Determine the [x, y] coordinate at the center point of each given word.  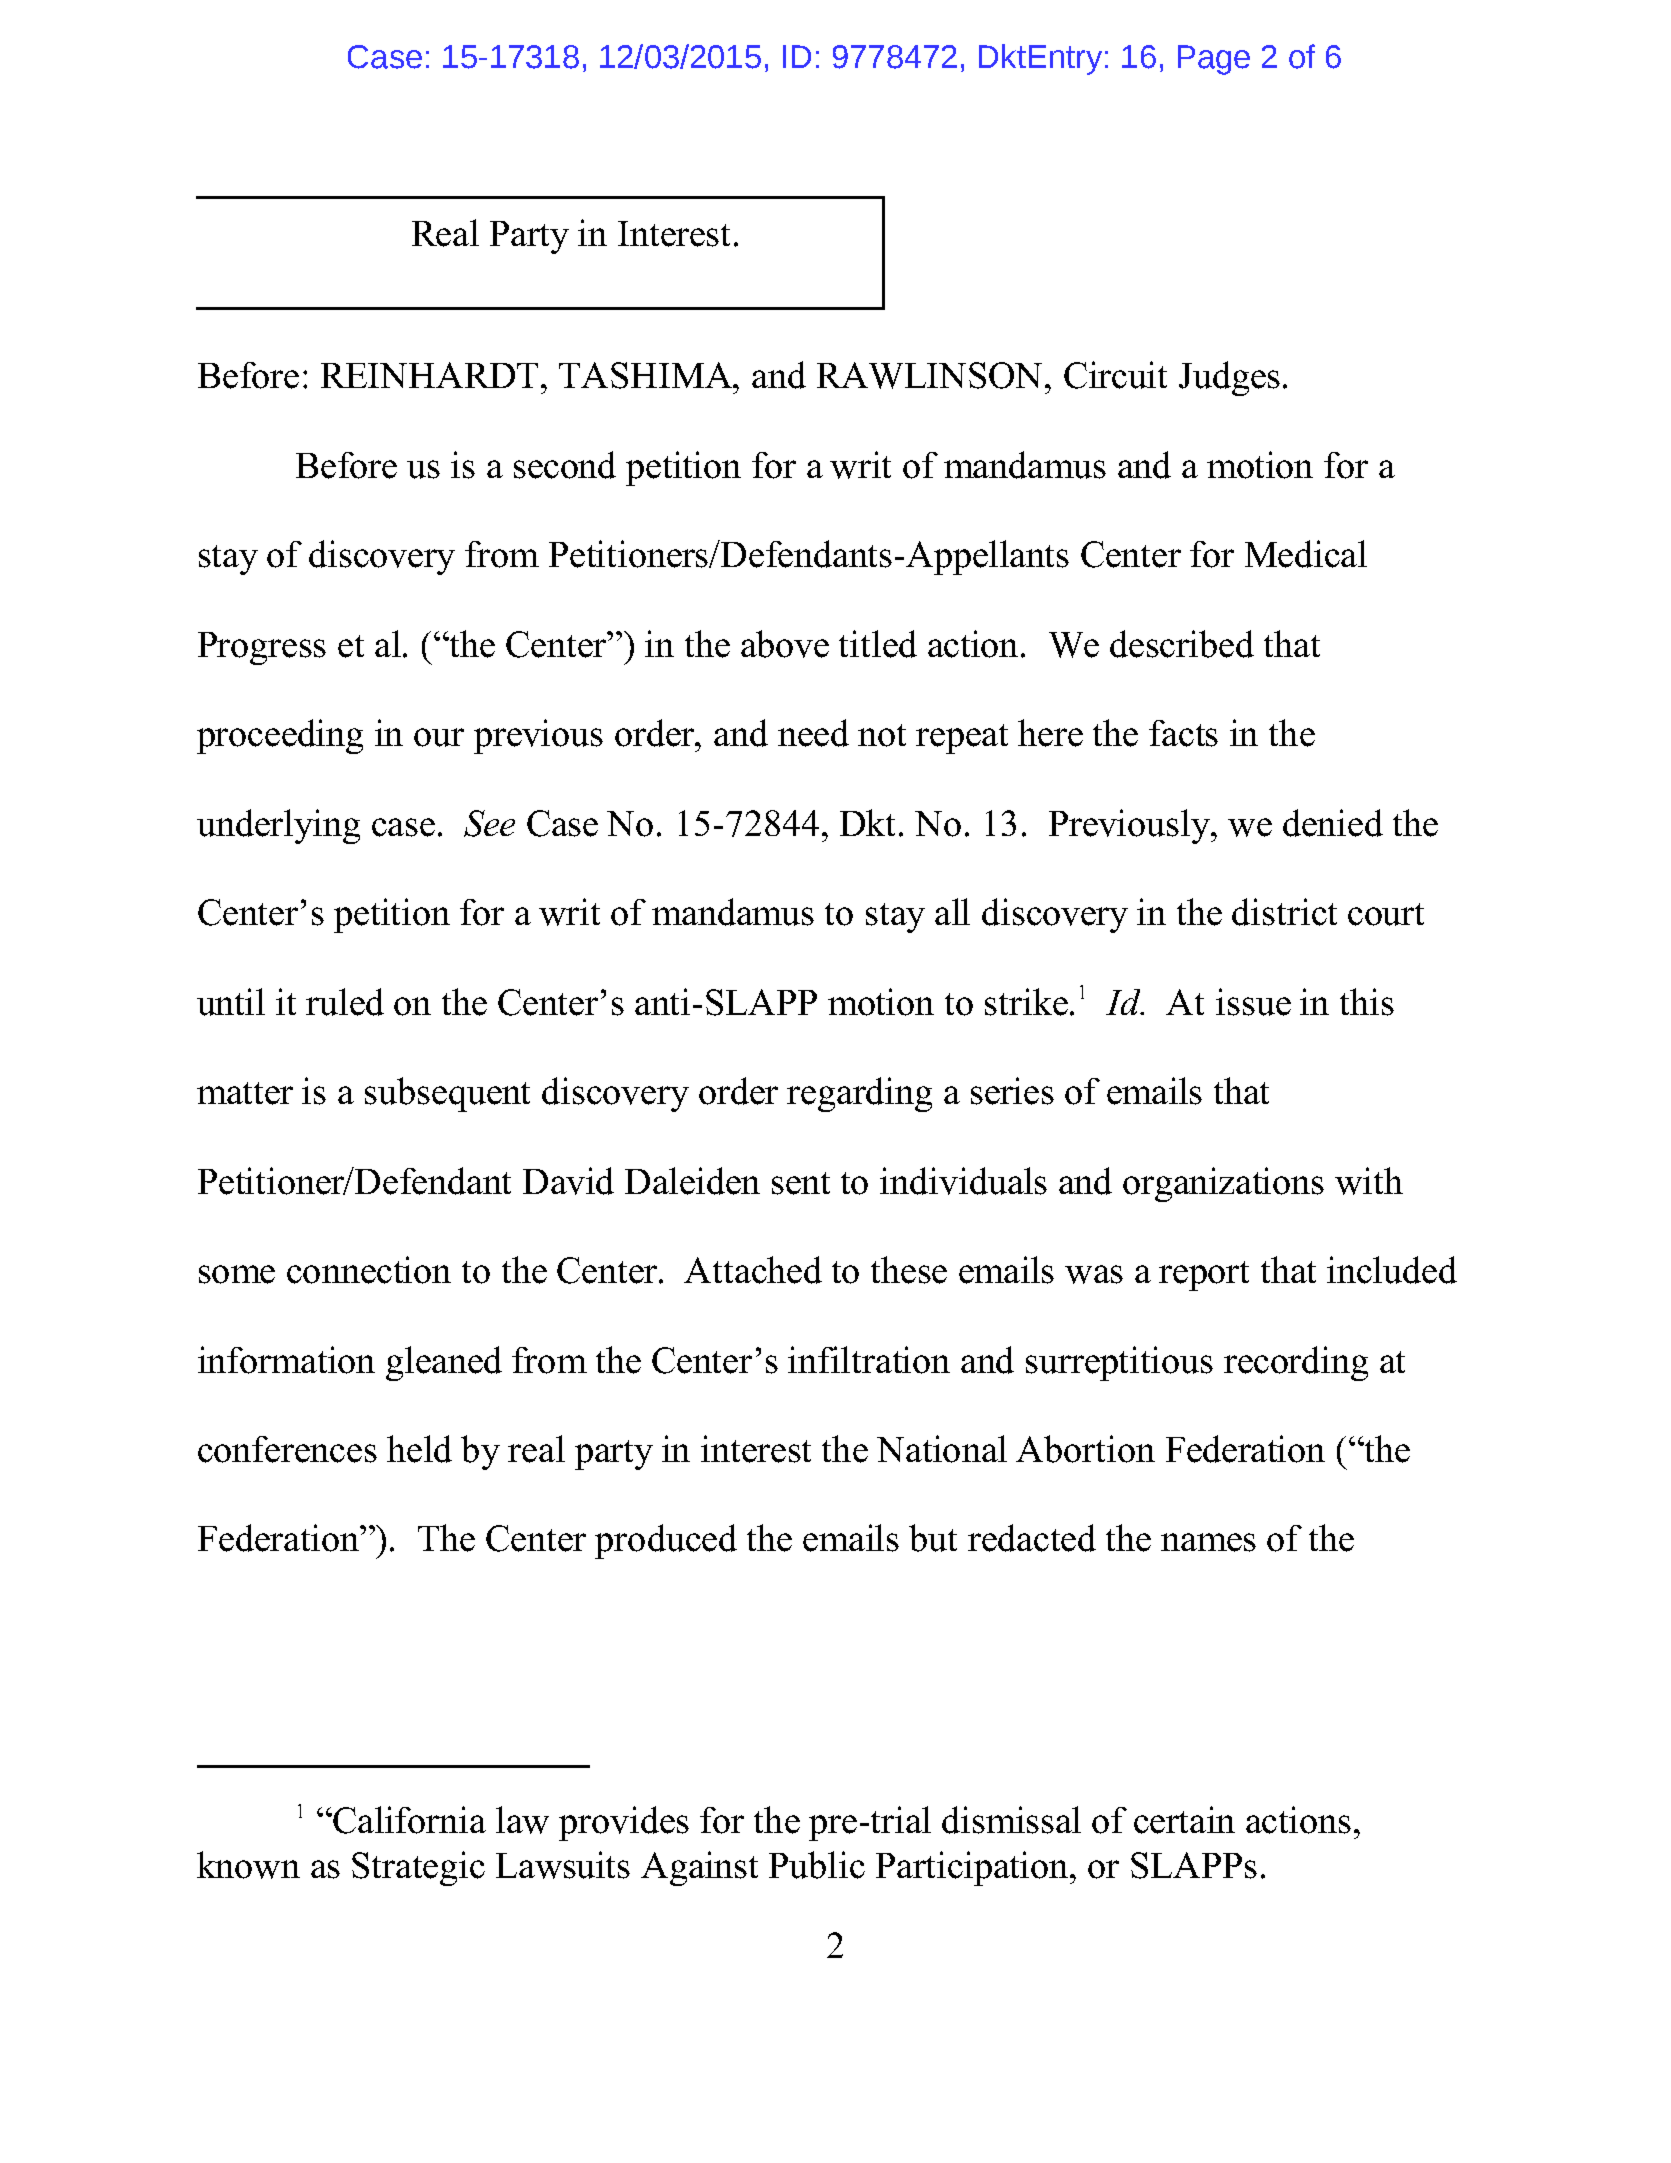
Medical [1306, 554]
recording [1296, 1363]
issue [1253, 1002]
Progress [262, 648]
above [785, 644]
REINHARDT [429, 375]
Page [1214, 60]
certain [1184, 1820]
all [952, 911]
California [408, 1820]
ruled [345, 1002]
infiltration [869, 1360]
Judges [1229, 378]
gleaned [444, 1363]
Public [817, 1865]
